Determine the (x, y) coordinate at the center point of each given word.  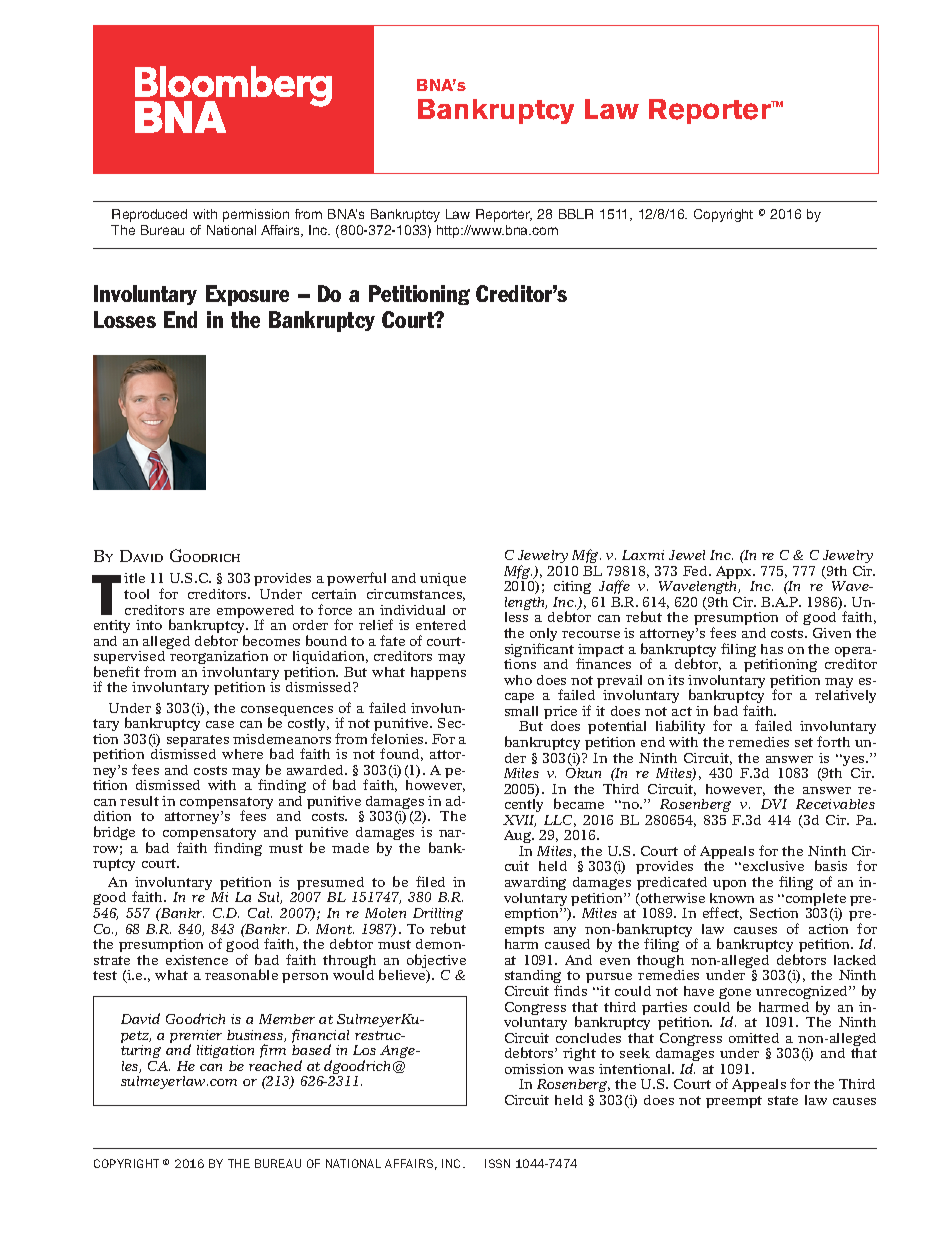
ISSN (497, 1163)
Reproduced (149, 215)
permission (256, 215)
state (783, 1100)
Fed (696, 571)
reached (275, 1065)
